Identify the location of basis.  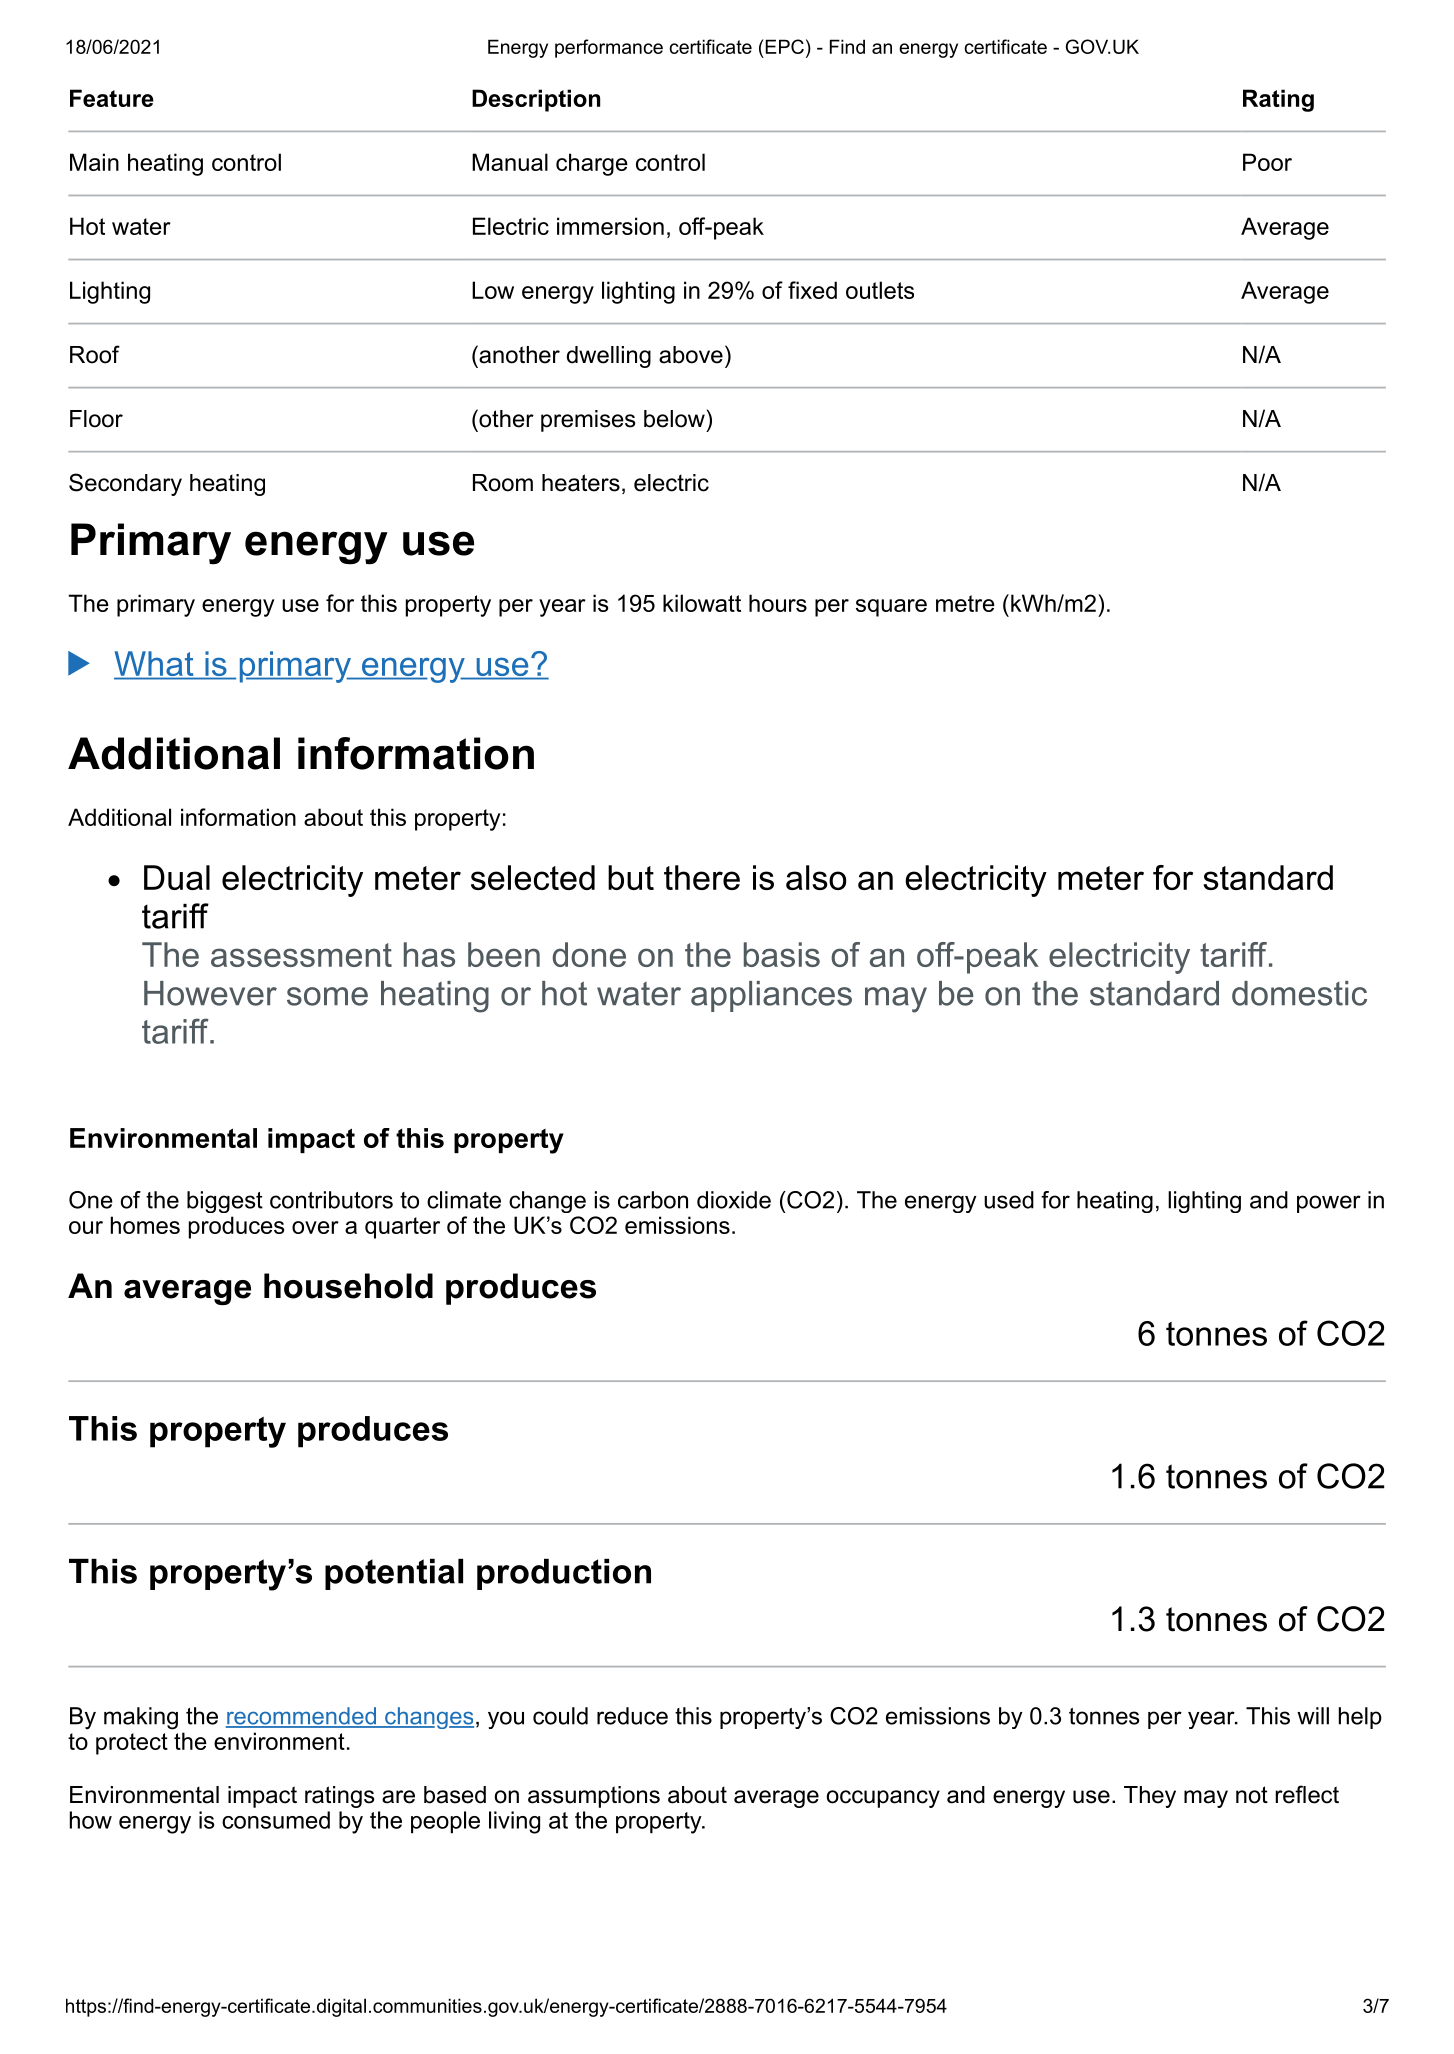
(782, 954).
